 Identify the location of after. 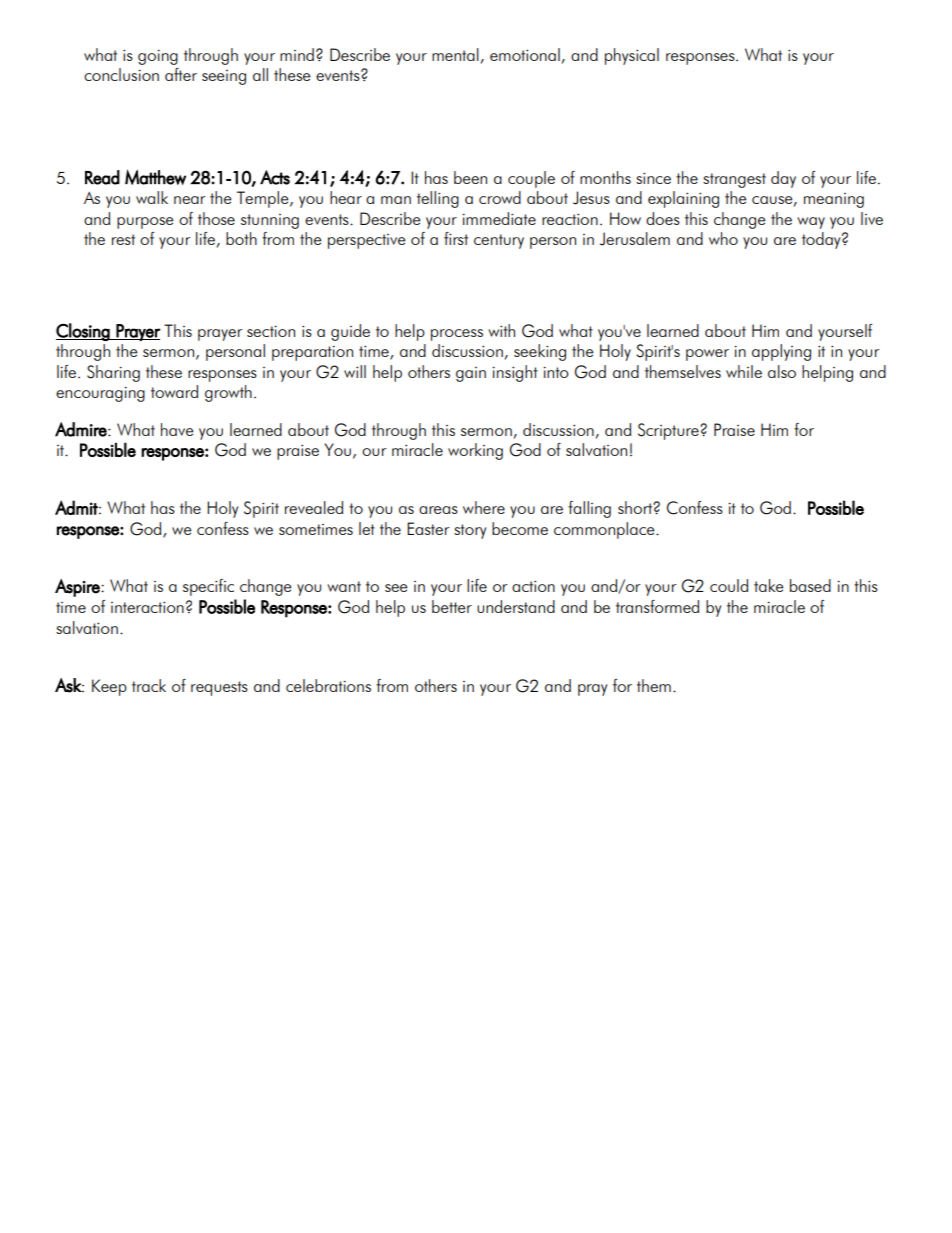
(181, 74).
